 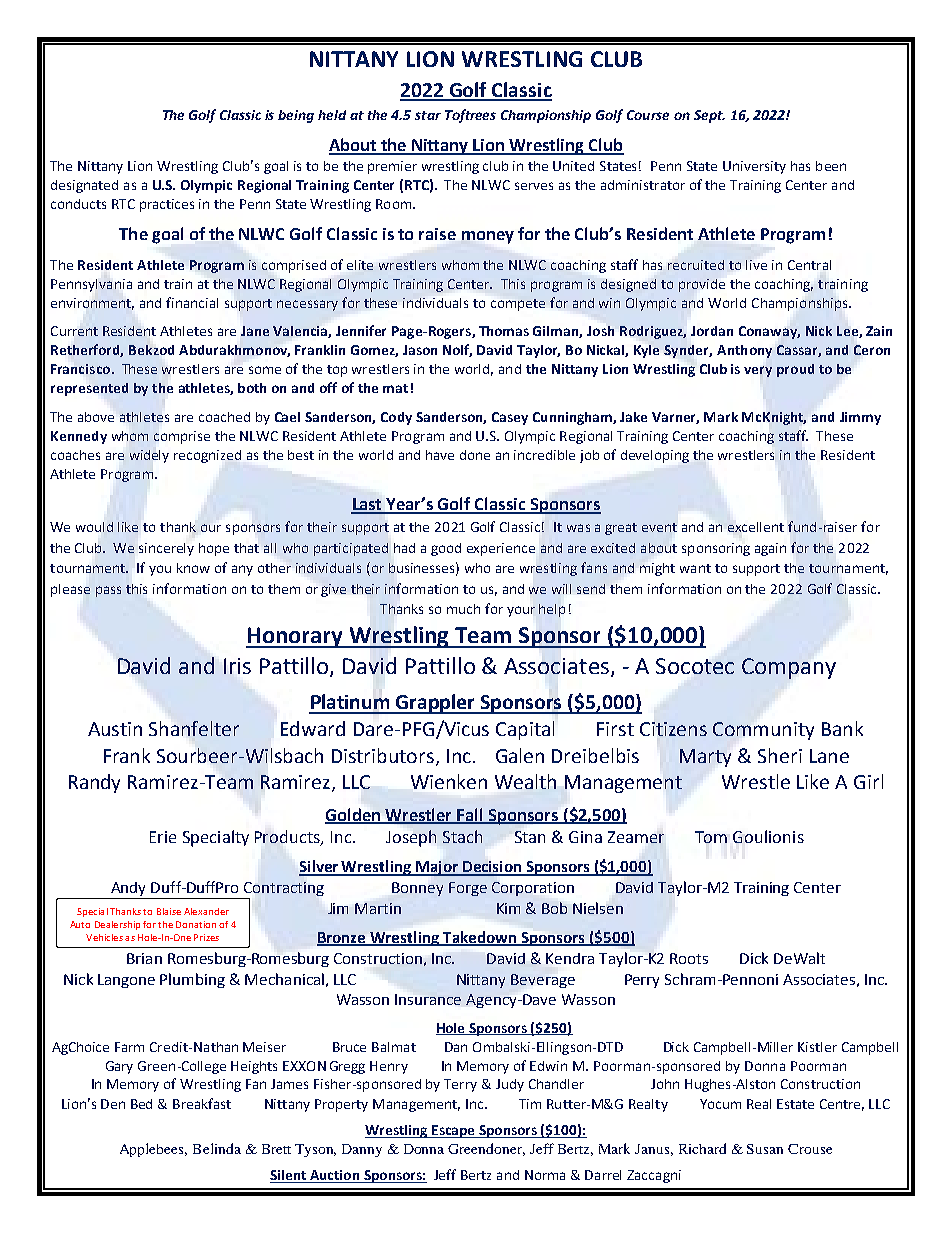 What do you see at coordinates (237, 666) in the screenshot?
I see `Iris` at bounding box center [237, 666].
